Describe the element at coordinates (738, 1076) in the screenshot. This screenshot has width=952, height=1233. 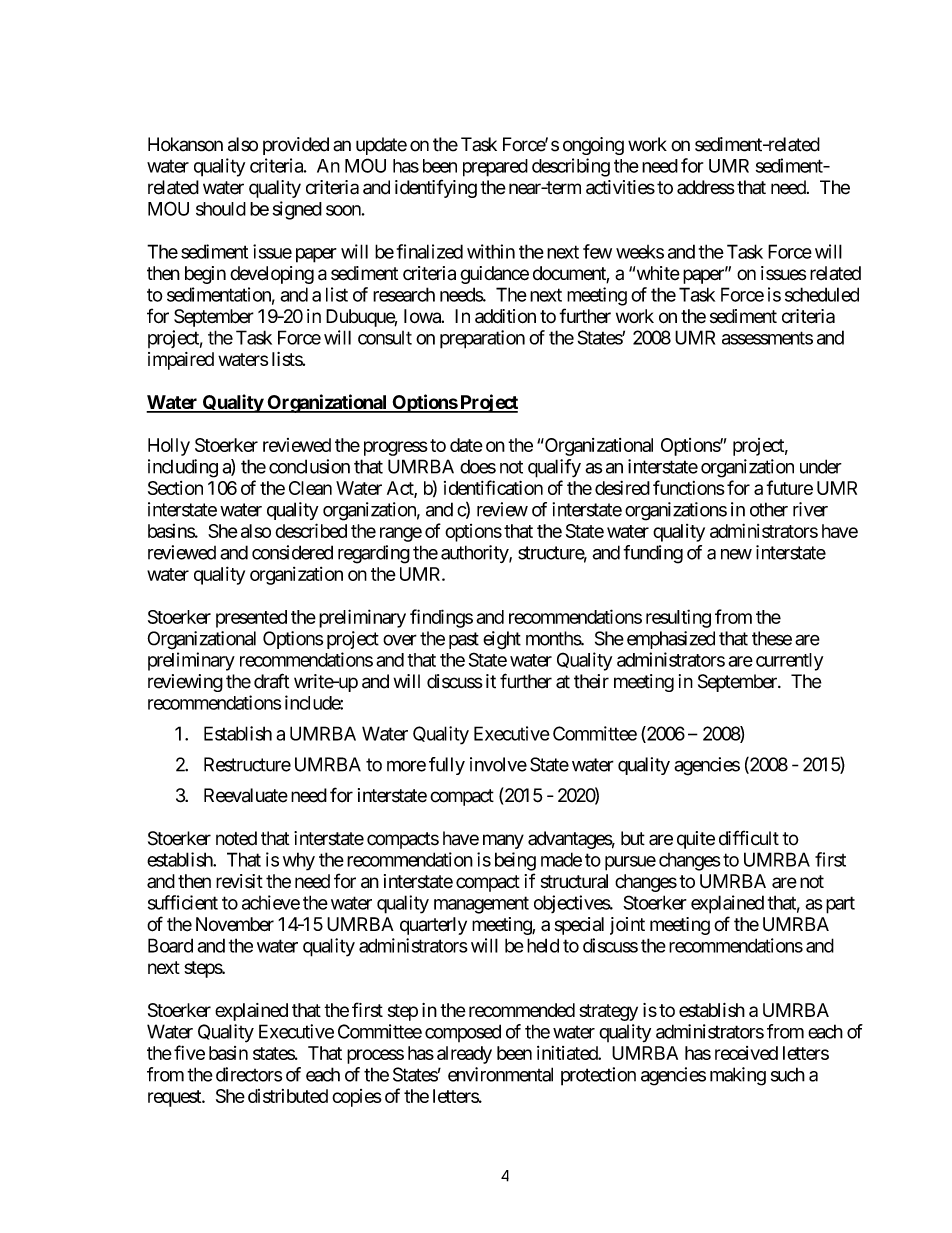
I see `making` at that location.
